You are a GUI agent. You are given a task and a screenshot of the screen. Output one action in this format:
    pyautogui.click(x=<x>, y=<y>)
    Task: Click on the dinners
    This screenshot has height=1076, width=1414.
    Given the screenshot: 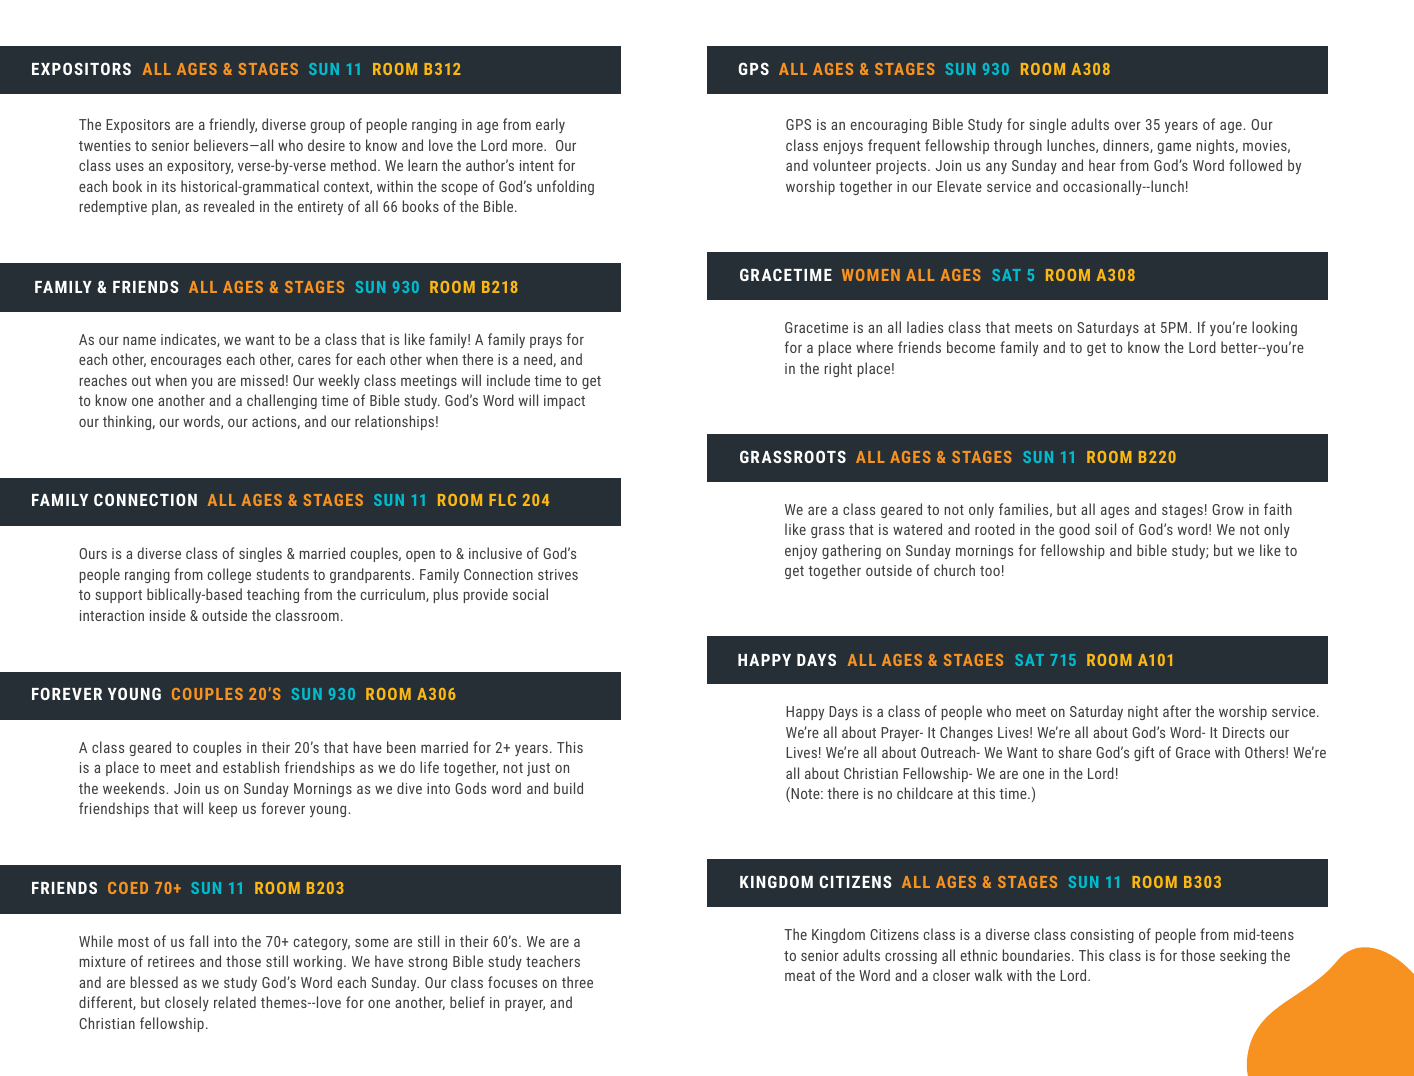 What is the action you would take?
    pyautogui.click(x=1127, y=146)
